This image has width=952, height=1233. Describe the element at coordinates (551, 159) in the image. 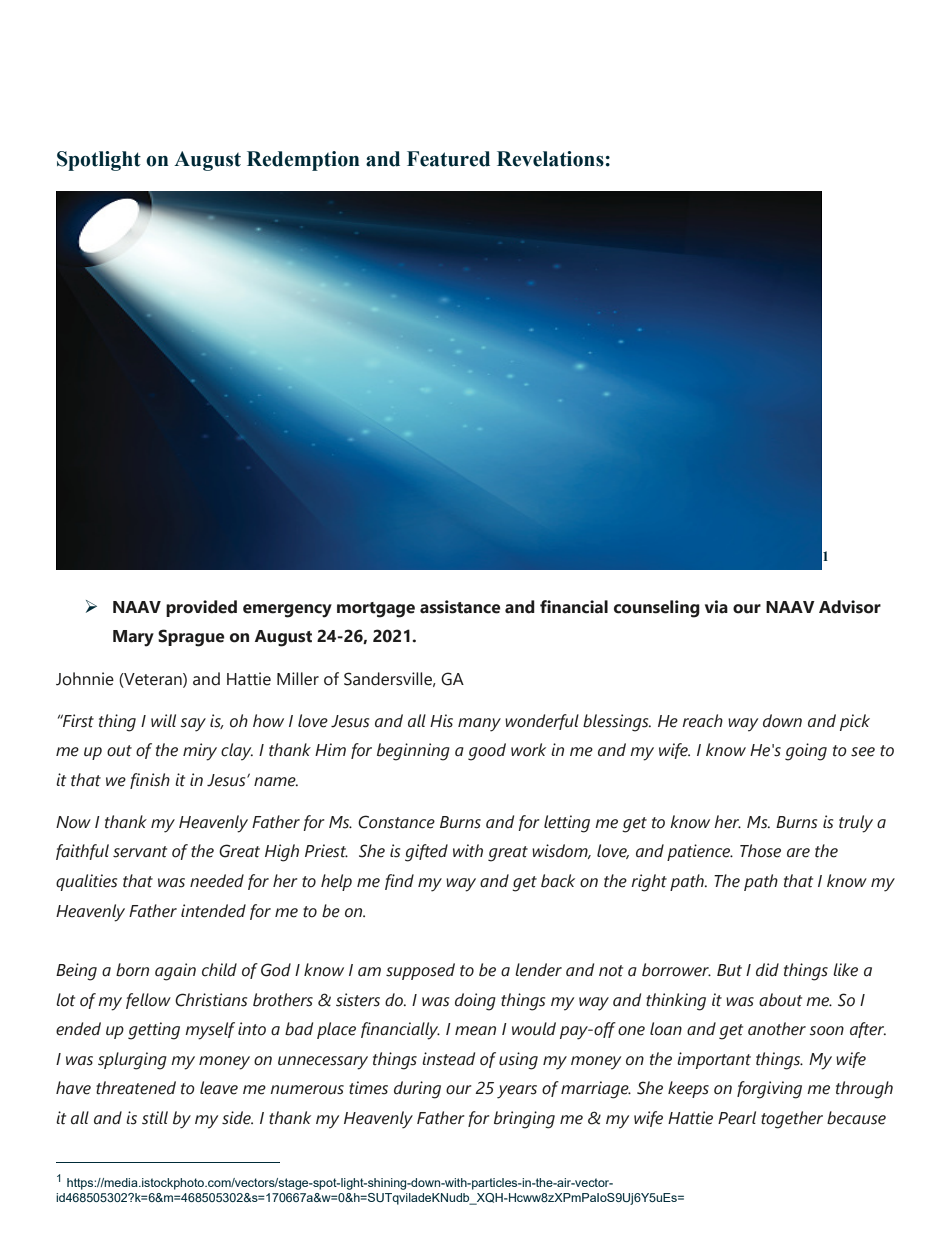

I see `Revelations` at that location.
